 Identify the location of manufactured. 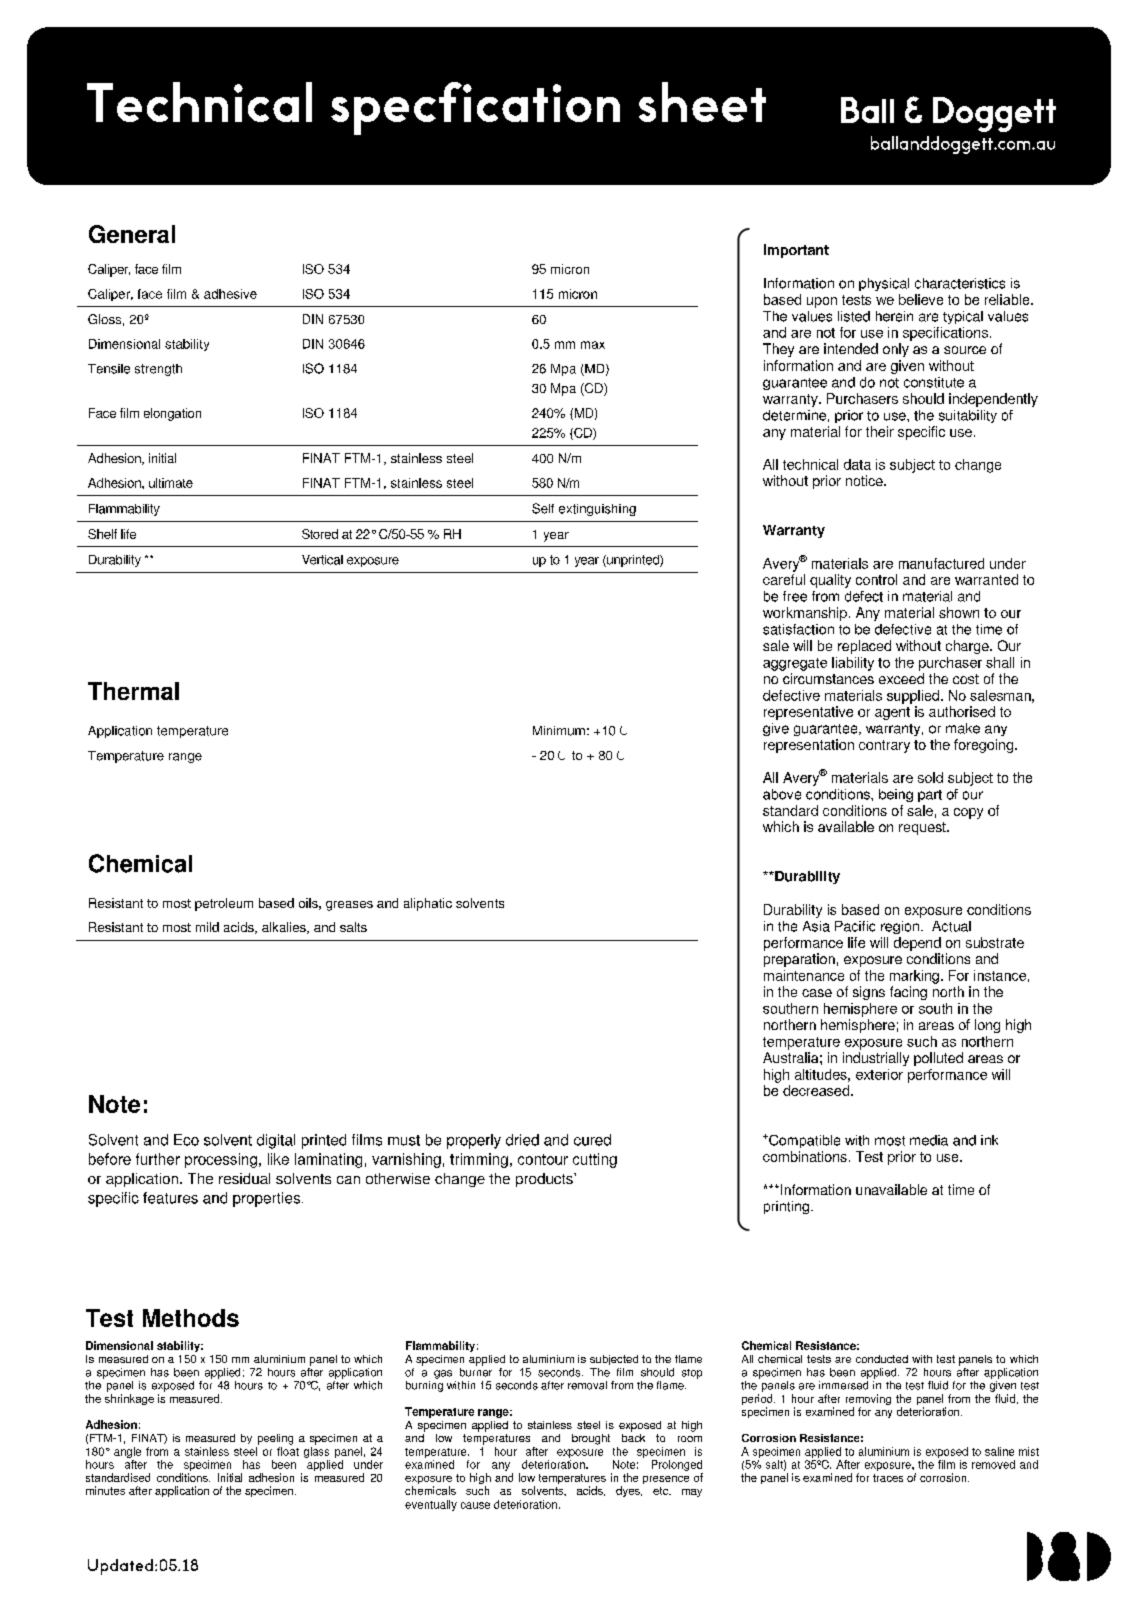
(941, 563).
